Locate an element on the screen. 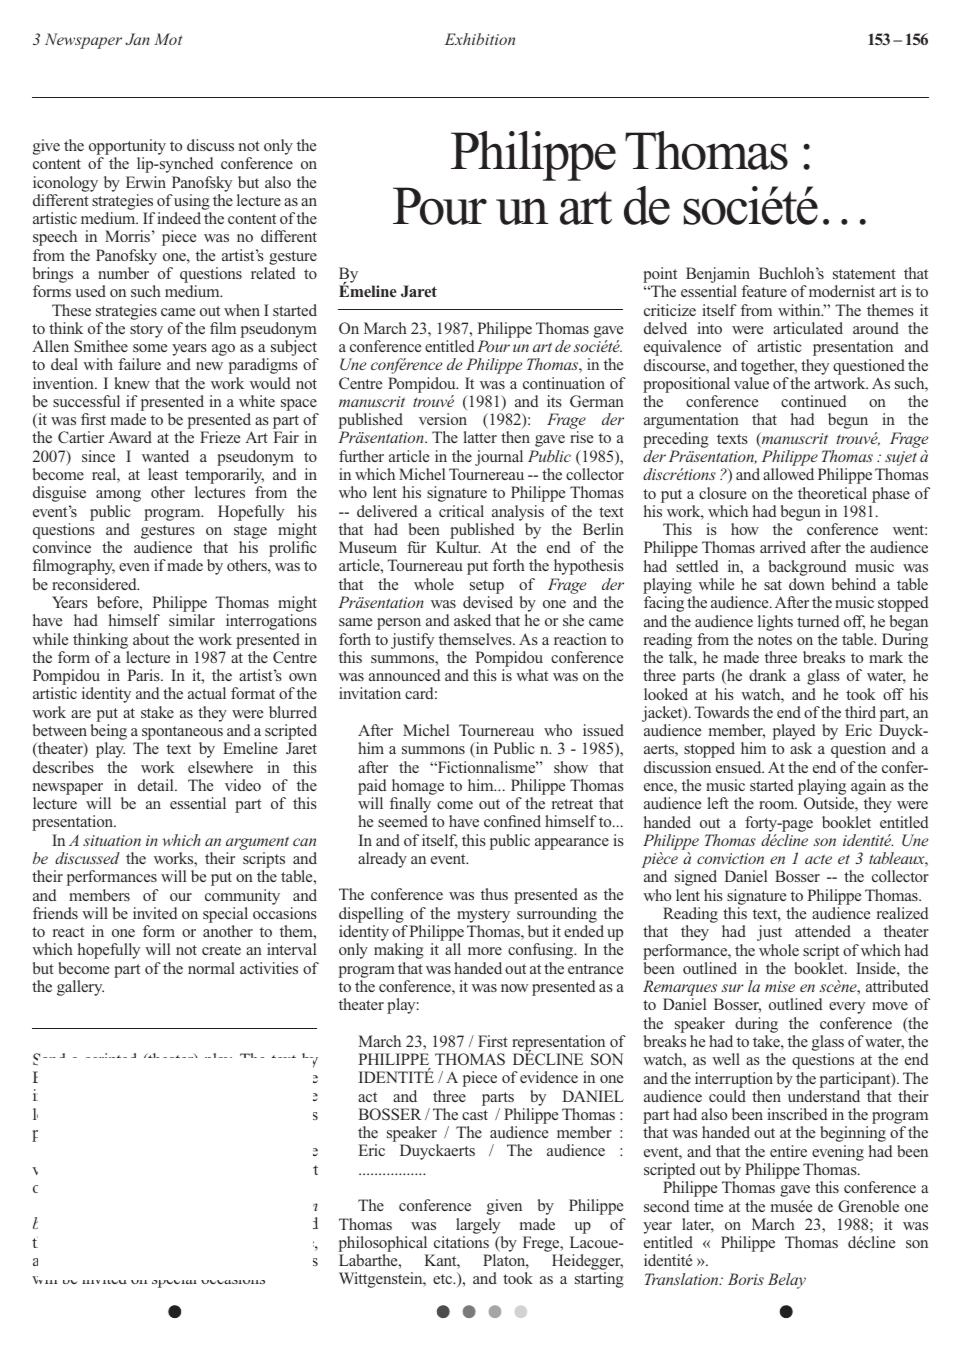 The image size is (961, 1360). Exhibition is located at coordinates (480, 39).
